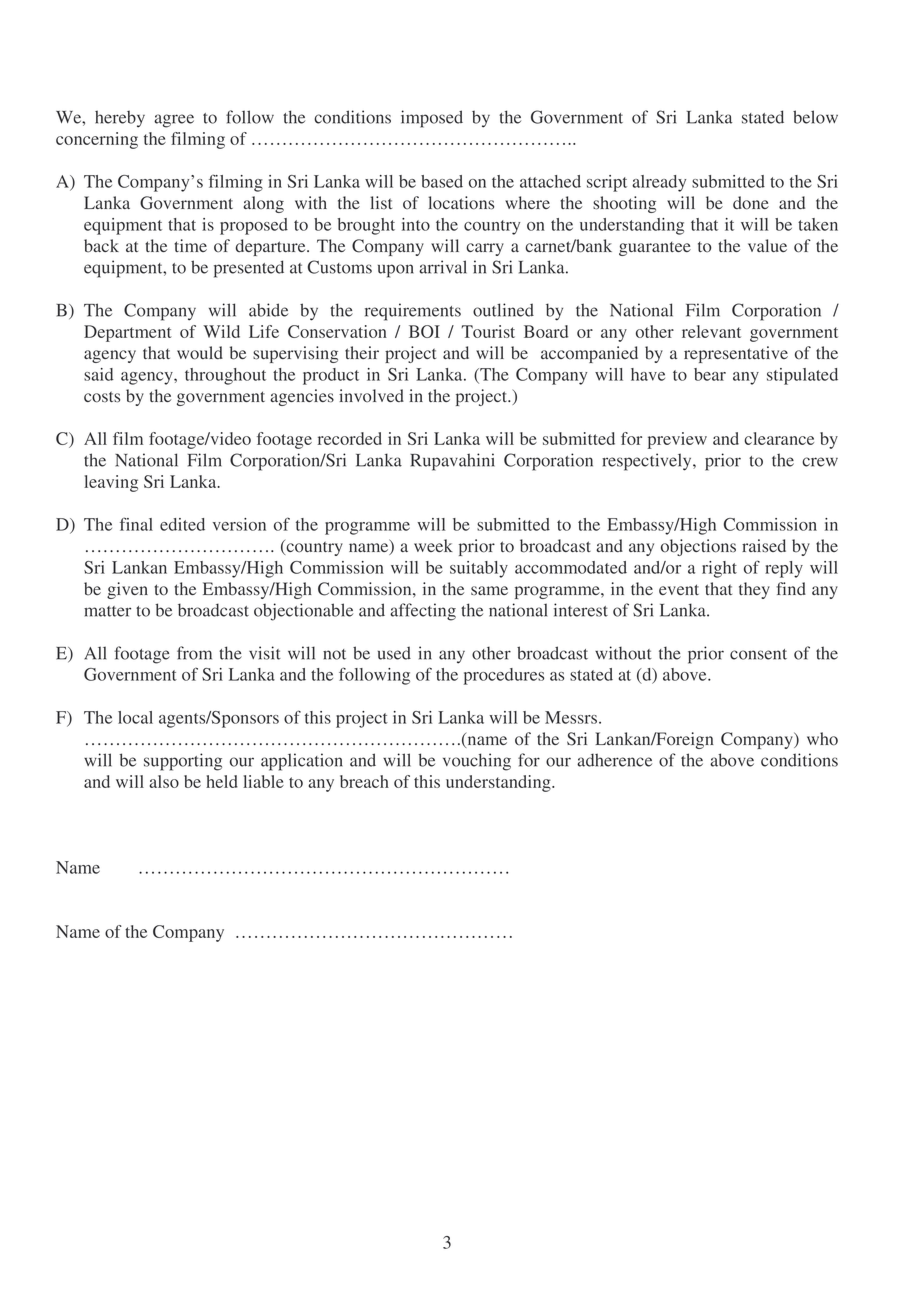  Describe the element at coordinates (200, 353) in the screenshot. I see `would` at that location.
